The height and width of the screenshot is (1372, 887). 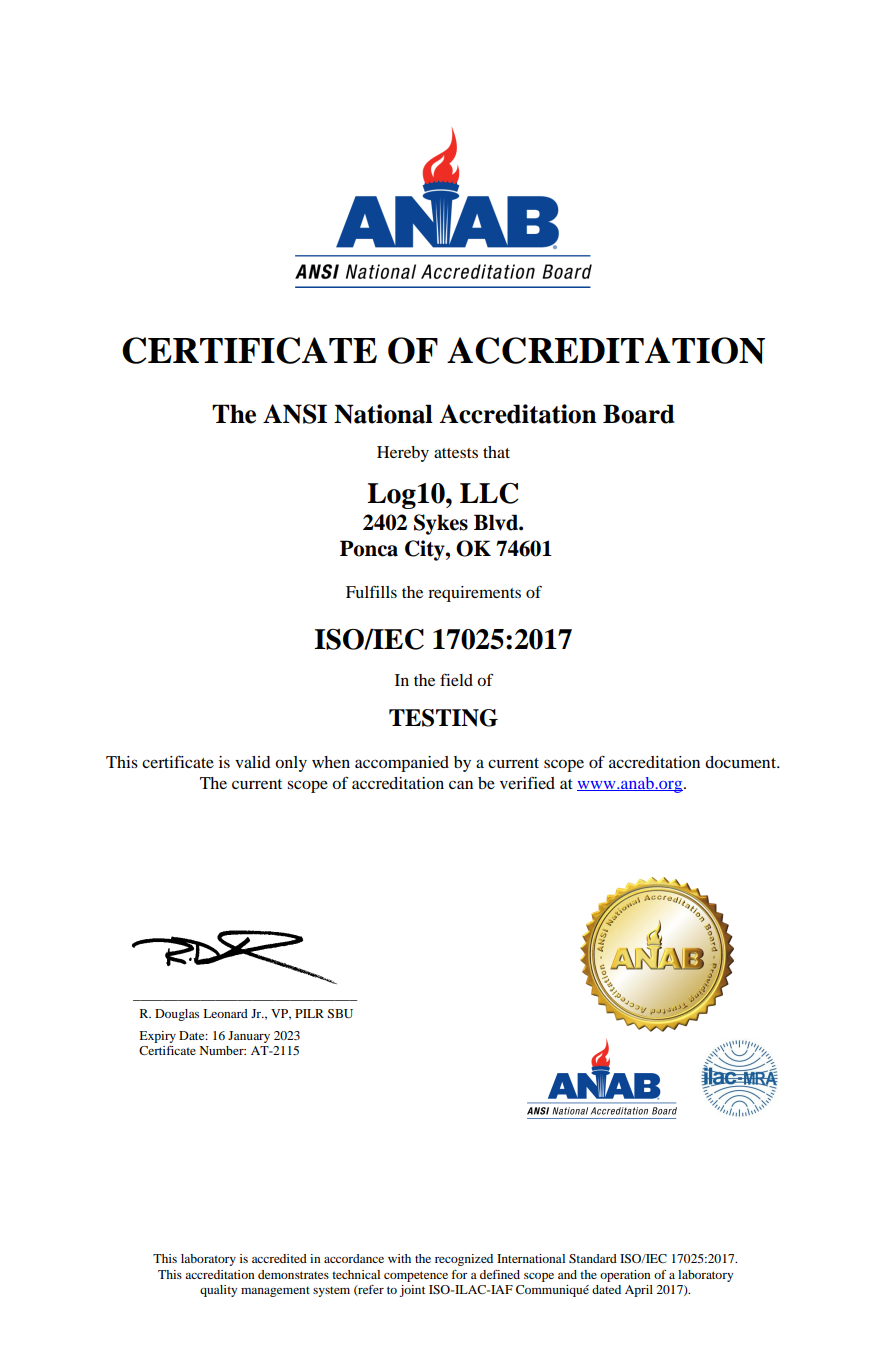 I want to click on recognized, so click(x=464, y=1260).
